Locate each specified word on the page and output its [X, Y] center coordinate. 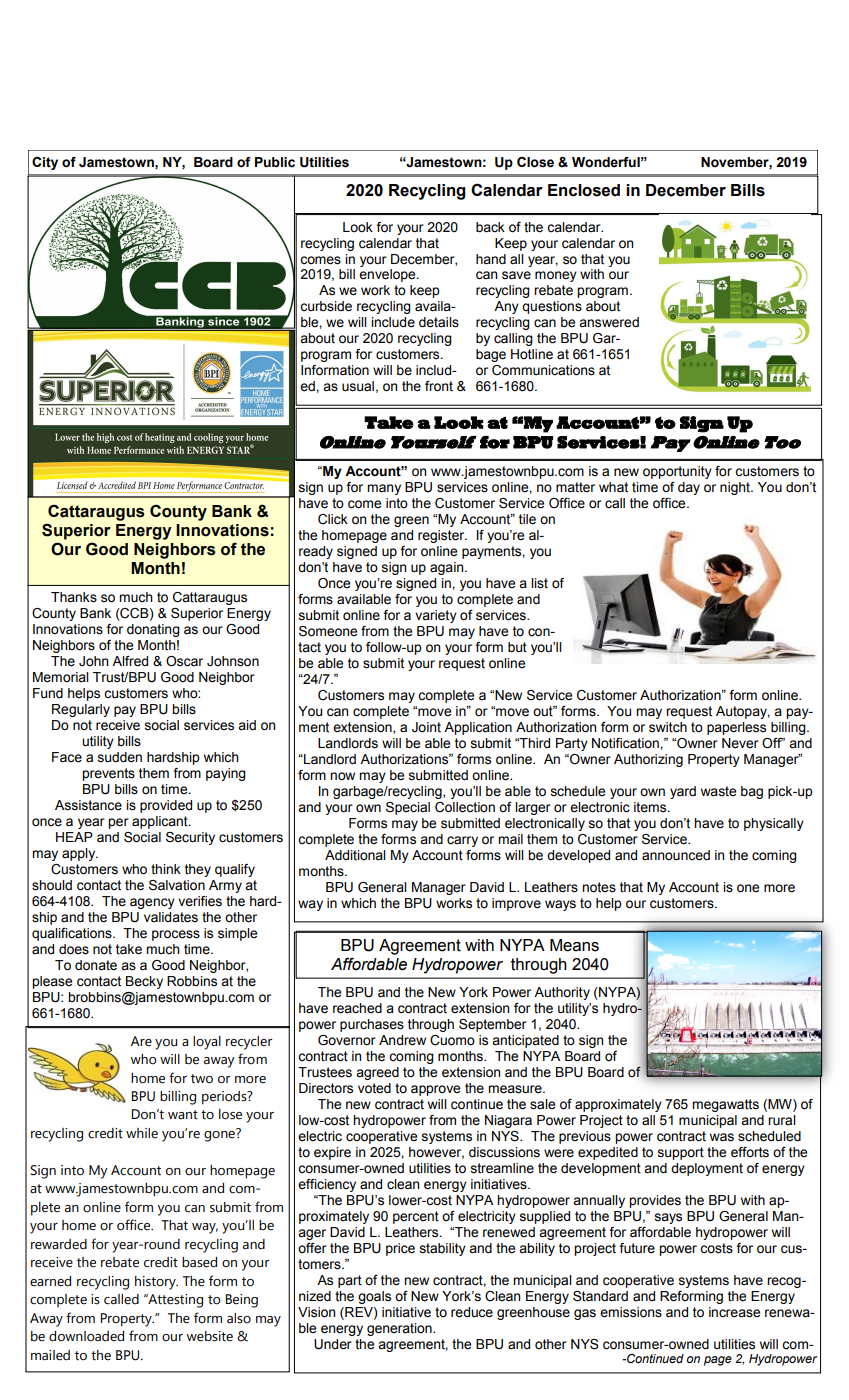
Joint [426, 727]
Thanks [74, 597]
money [556, 276]
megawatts [725, 1105]
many [384, 489]
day [689, 488]
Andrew [402, 1040]
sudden [120, 757]
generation [400, 1329]
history [156, 1283]
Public [275, 162]
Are [141, 1041]
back [490, 227]
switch [668, 727]
